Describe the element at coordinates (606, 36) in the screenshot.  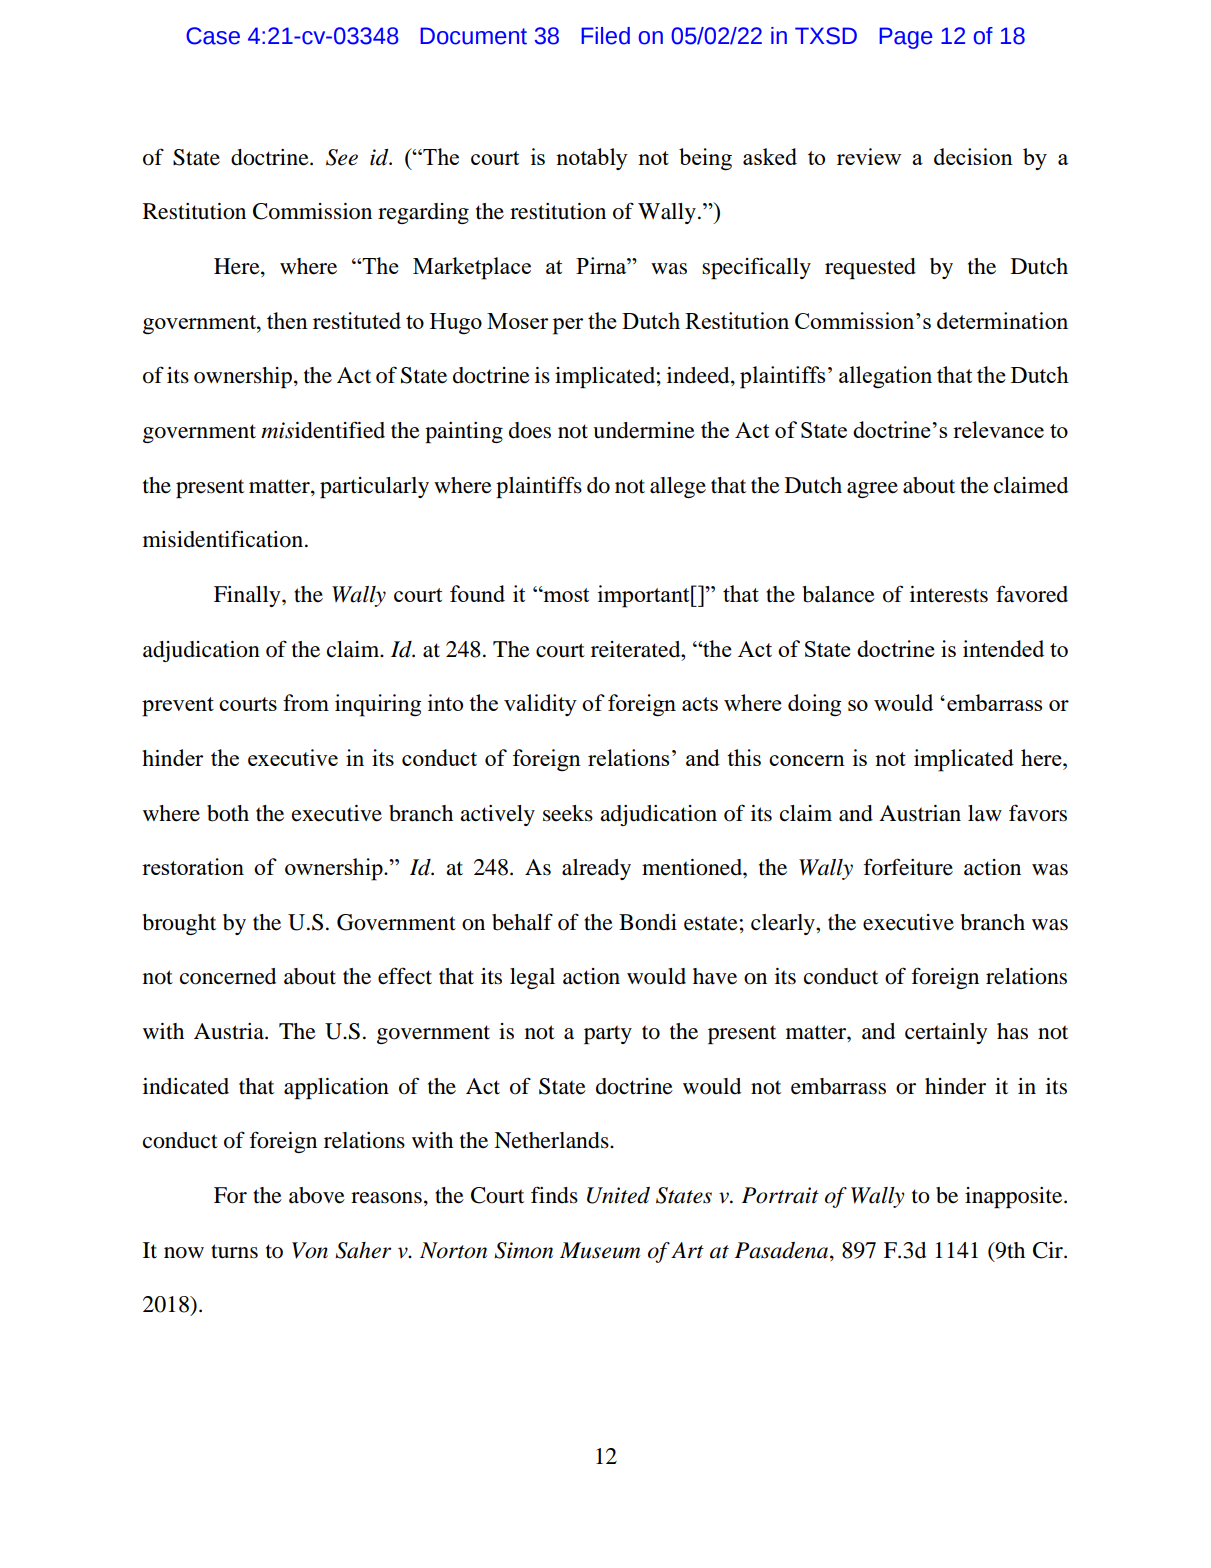
I see `Filed` at that location.
